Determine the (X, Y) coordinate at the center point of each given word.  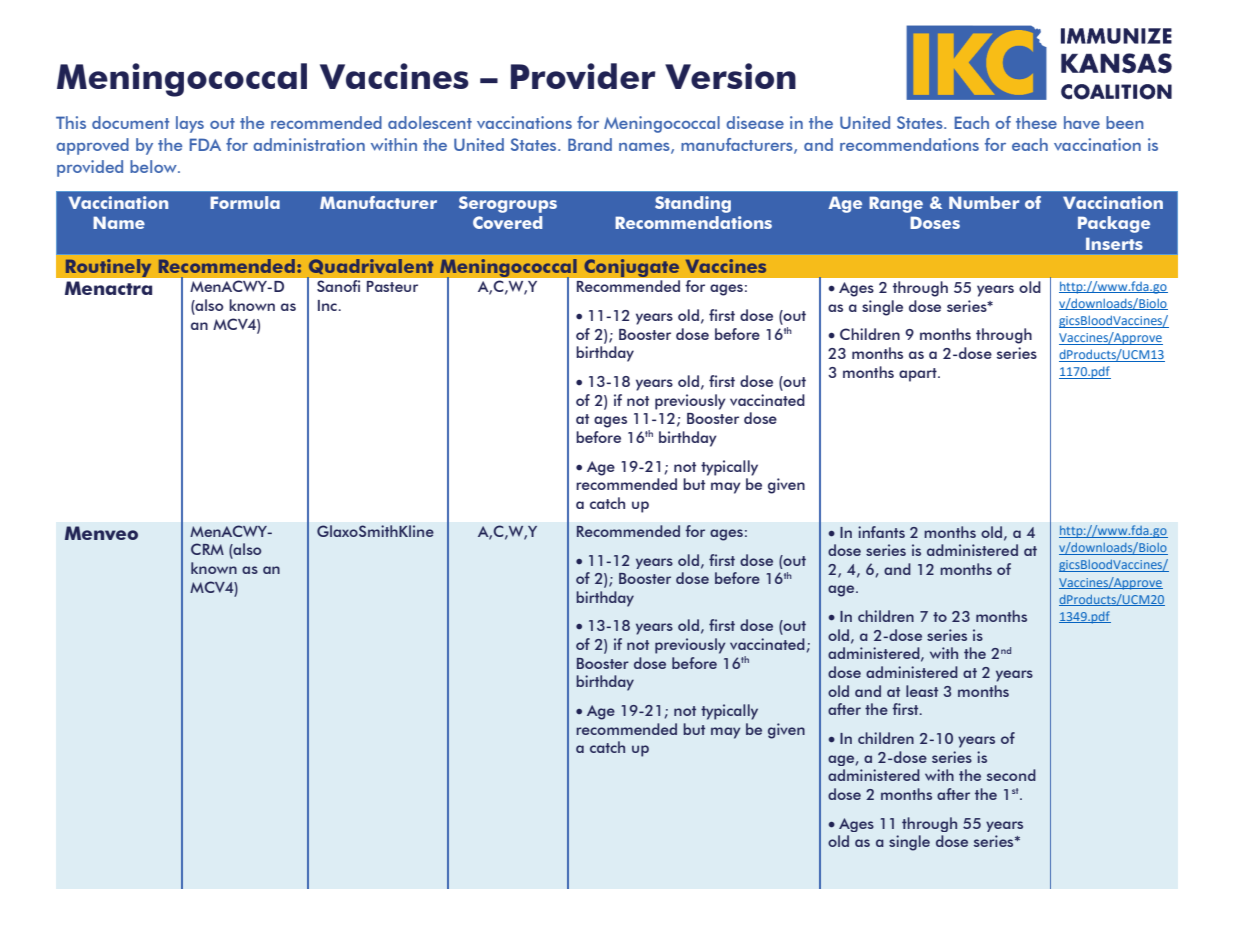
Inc (328, 305)
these (1036, 122)
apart (919, 375)
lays (190, 124)
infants (881, 532)
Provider (583, 76)
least (922, 691)
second (1011, 775)
